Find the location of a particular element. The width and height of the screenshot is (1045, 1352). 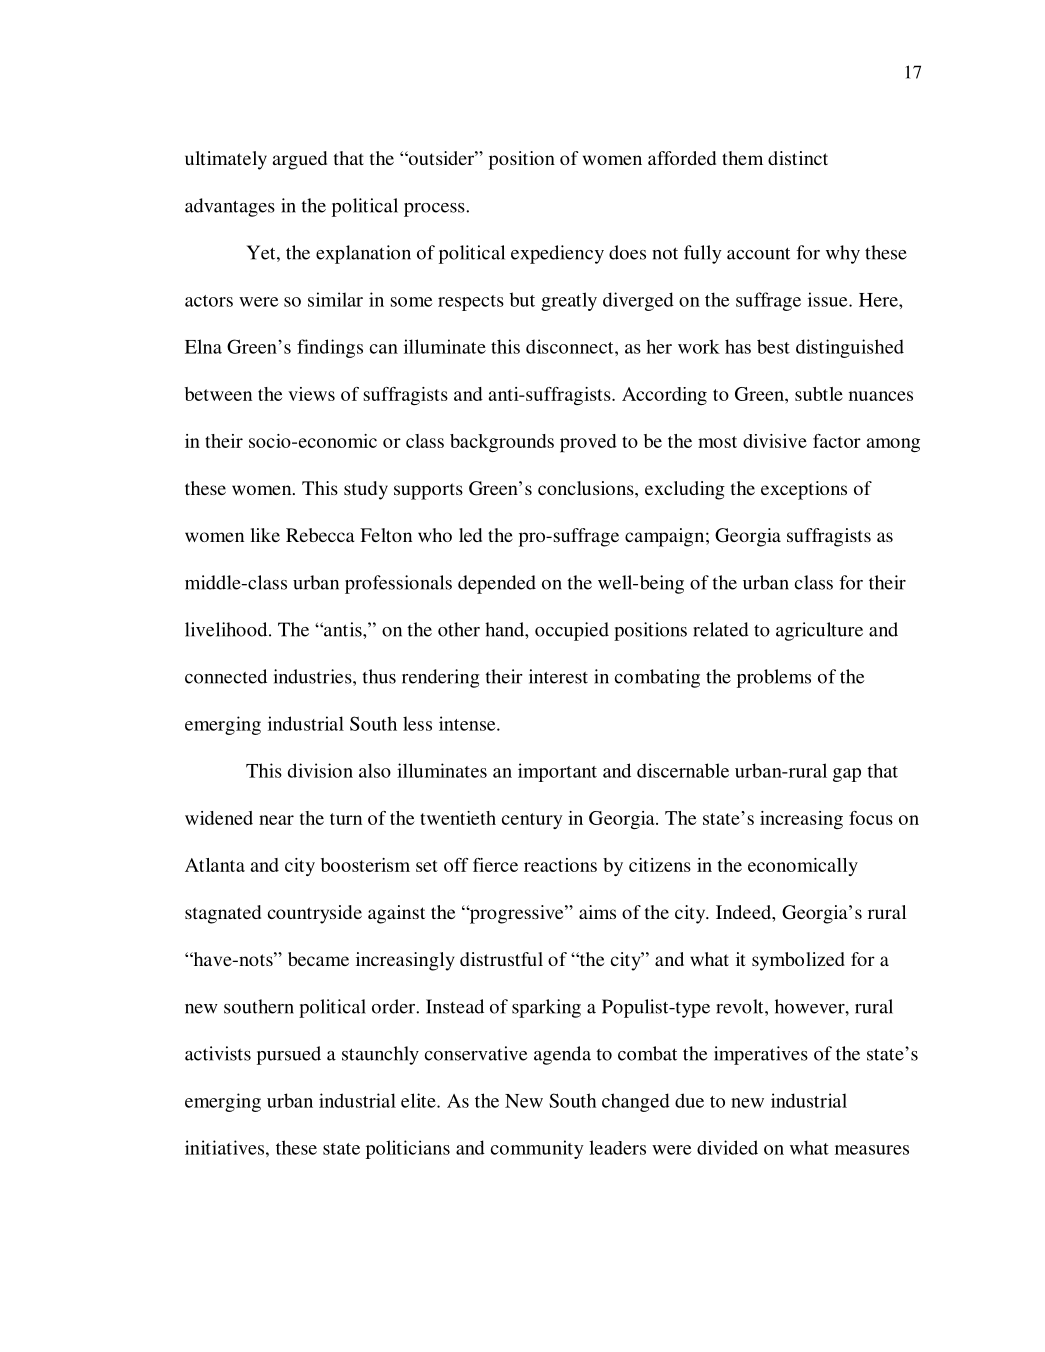

distinct is located at coordinates (798, 158).
